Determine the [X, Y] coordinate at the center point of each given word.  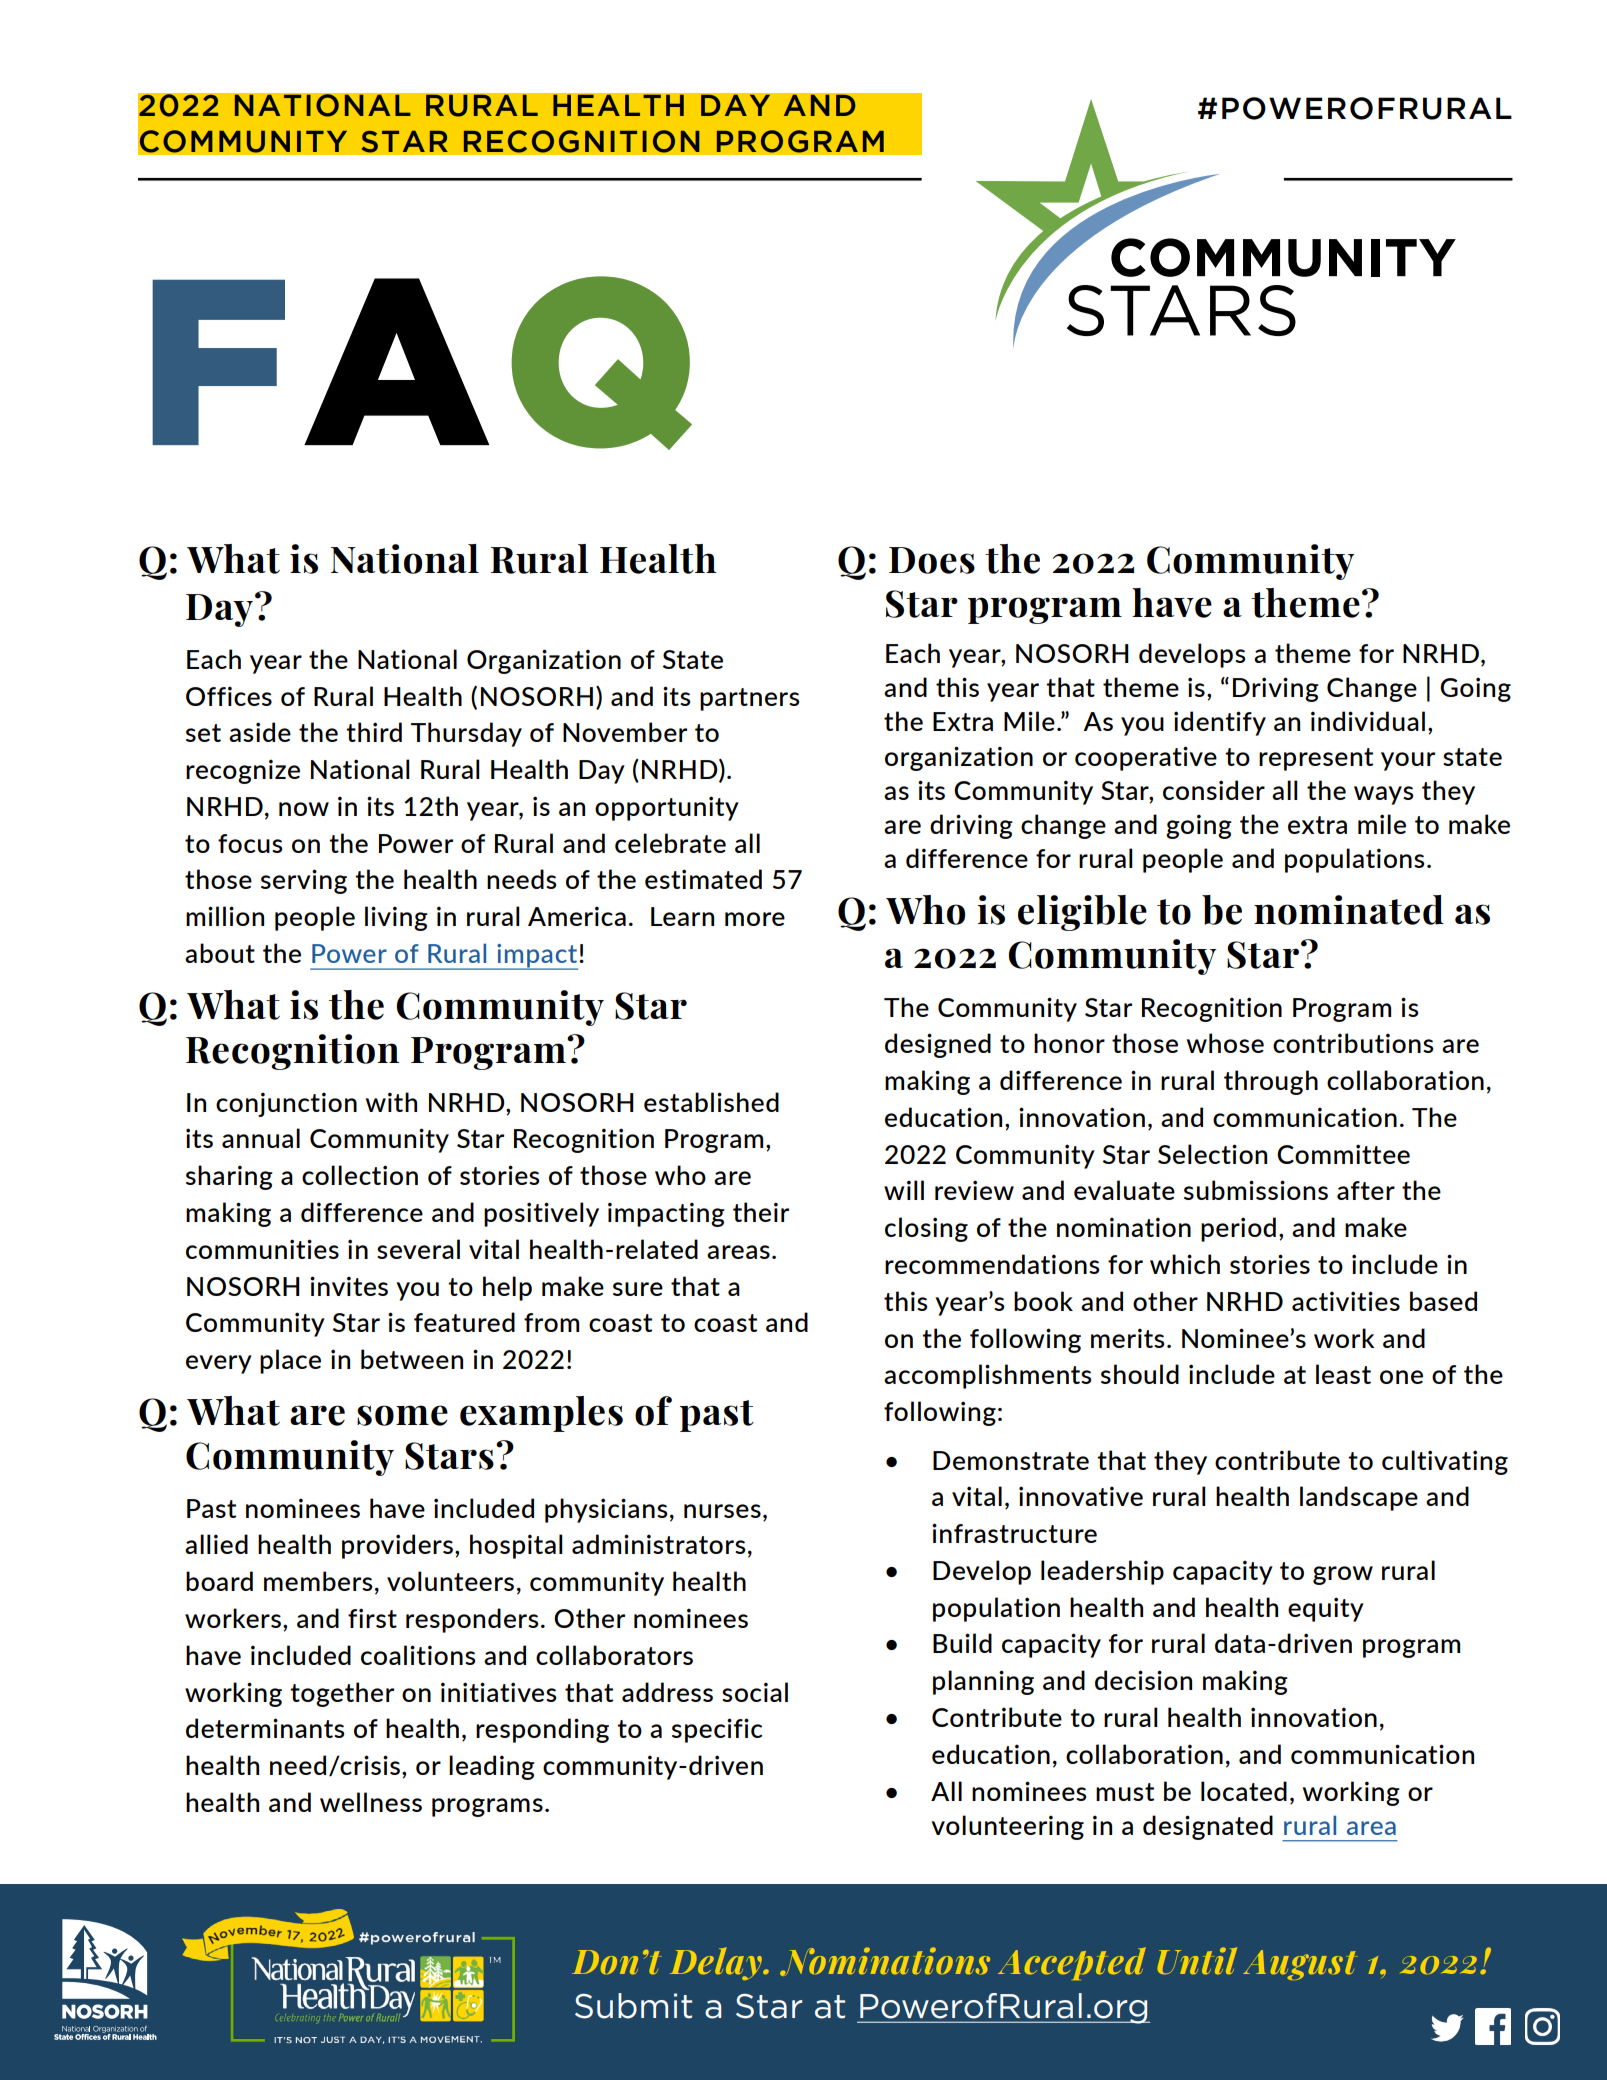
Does [932, 560]
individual [1368, 721]
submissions [1256, 1190]
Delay [717, 1963]
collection [360, 1175]
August [1300, 1965]
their [761, 1212]
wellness [371, 1802]
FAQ [422, 363]
